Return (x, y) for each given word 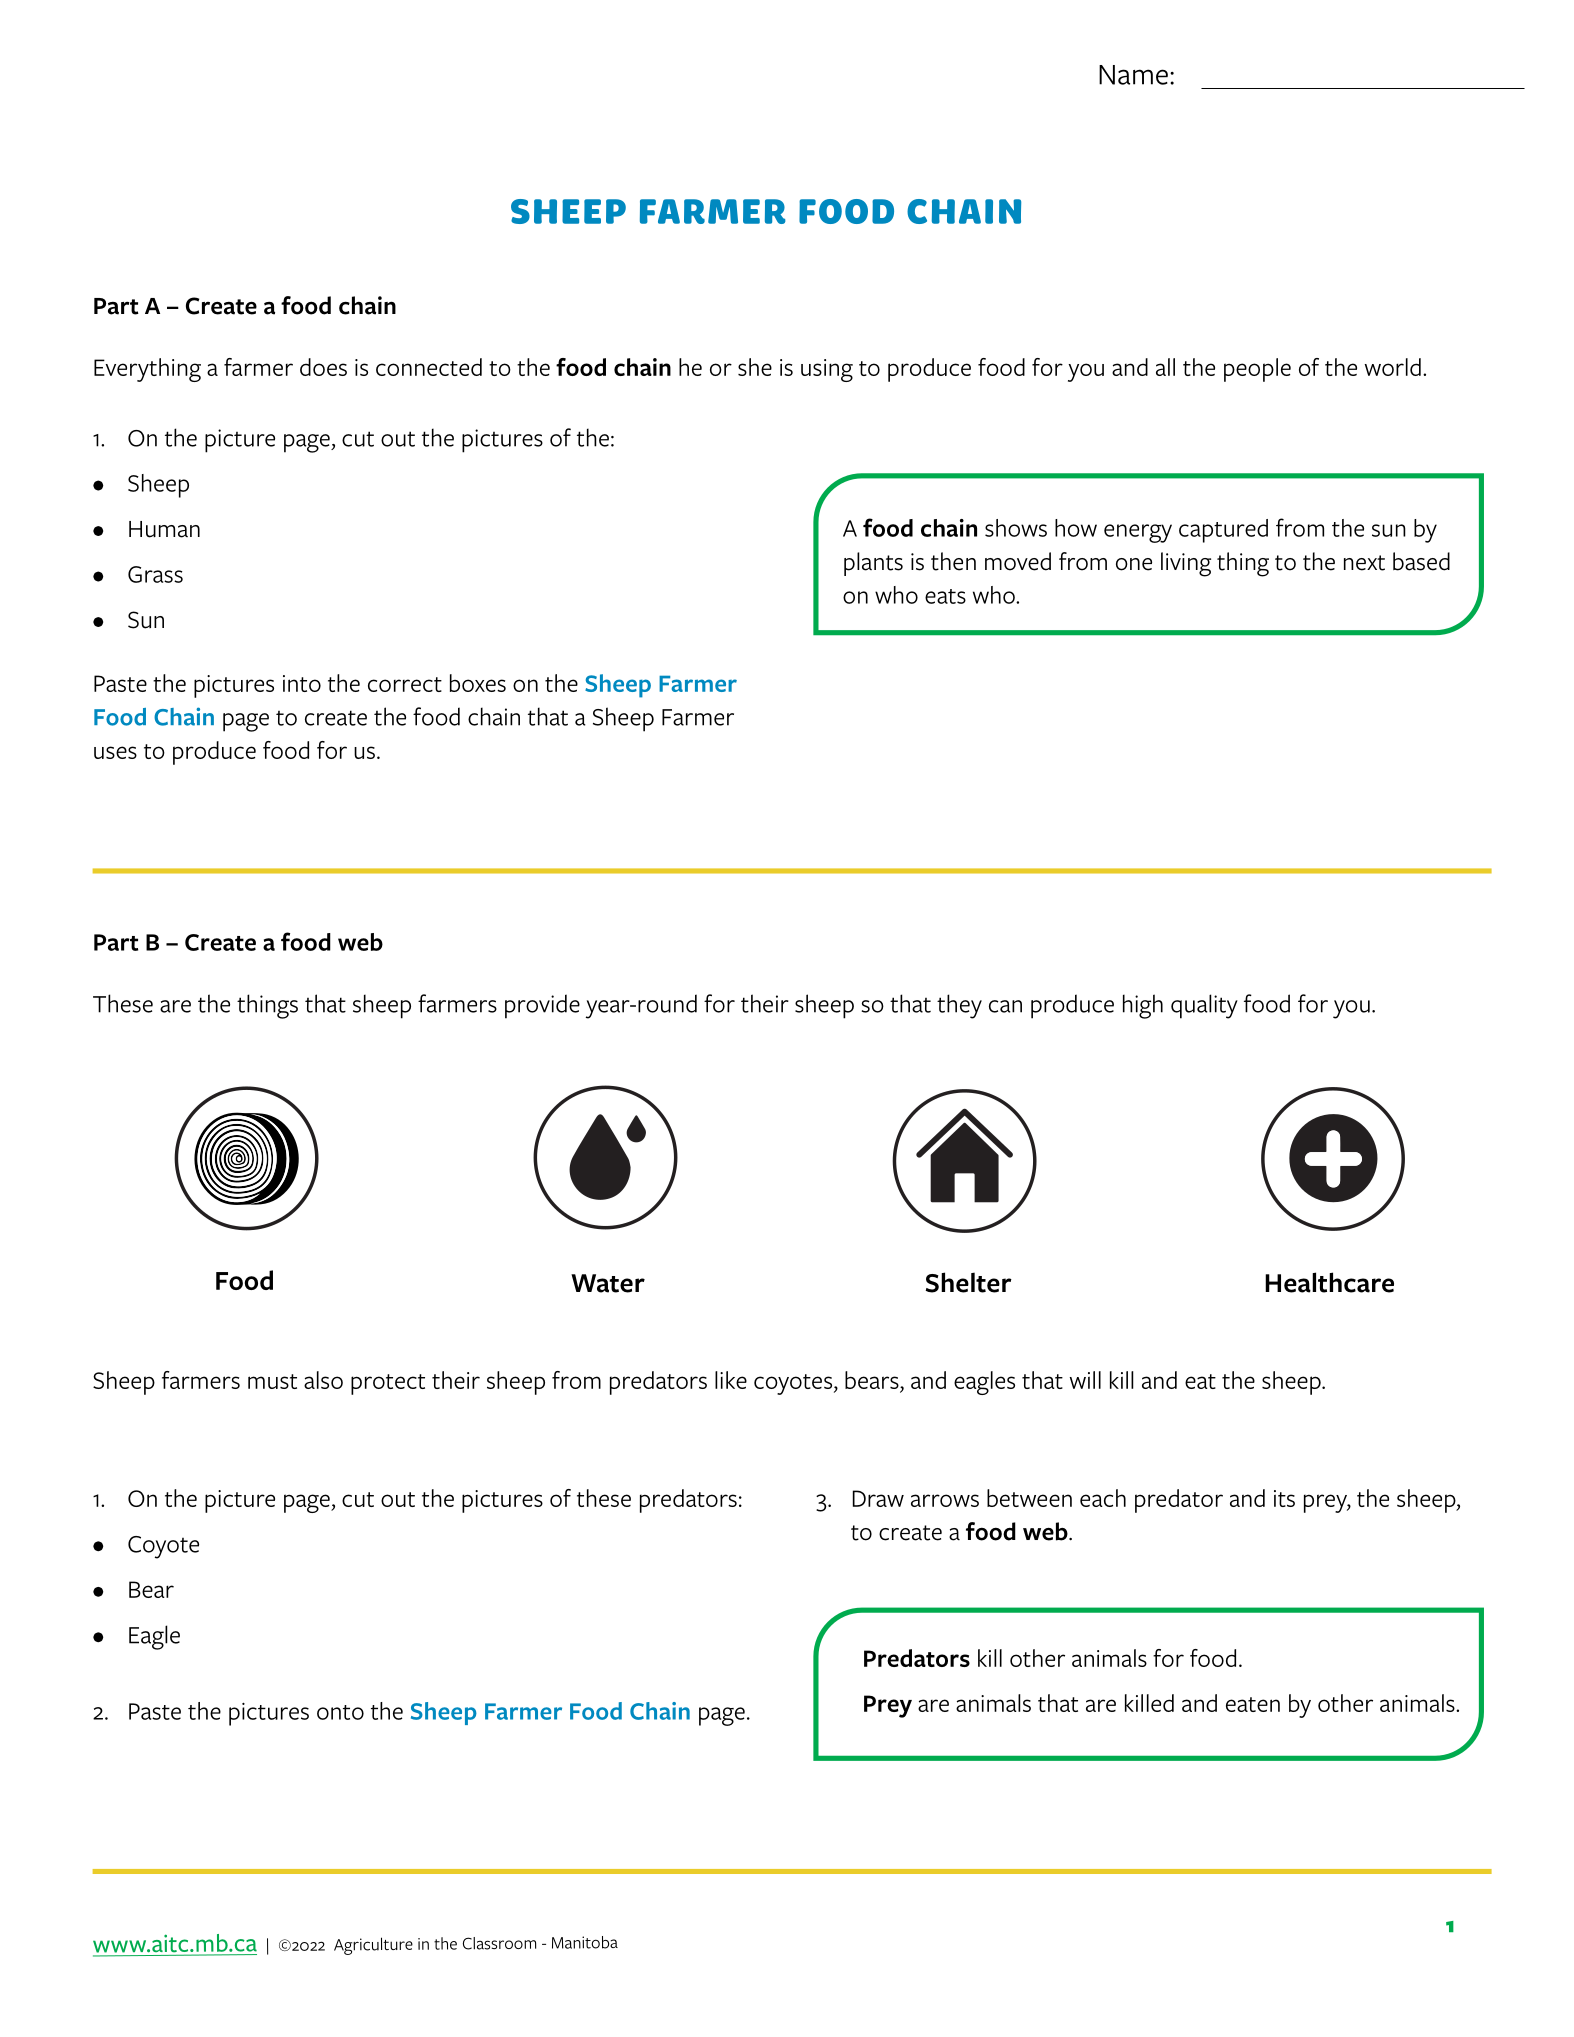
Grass (155, 574)
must (272, 1381)
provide (542, 1006)
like (731, 1380)
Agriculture (373, 1946)
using (827, 370)
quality (1204, 1006)
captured (1223, 531)
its (1284, 1498)
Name (1133, 75)
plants (873, 564)
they (959, 1006)
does (323, 367)
